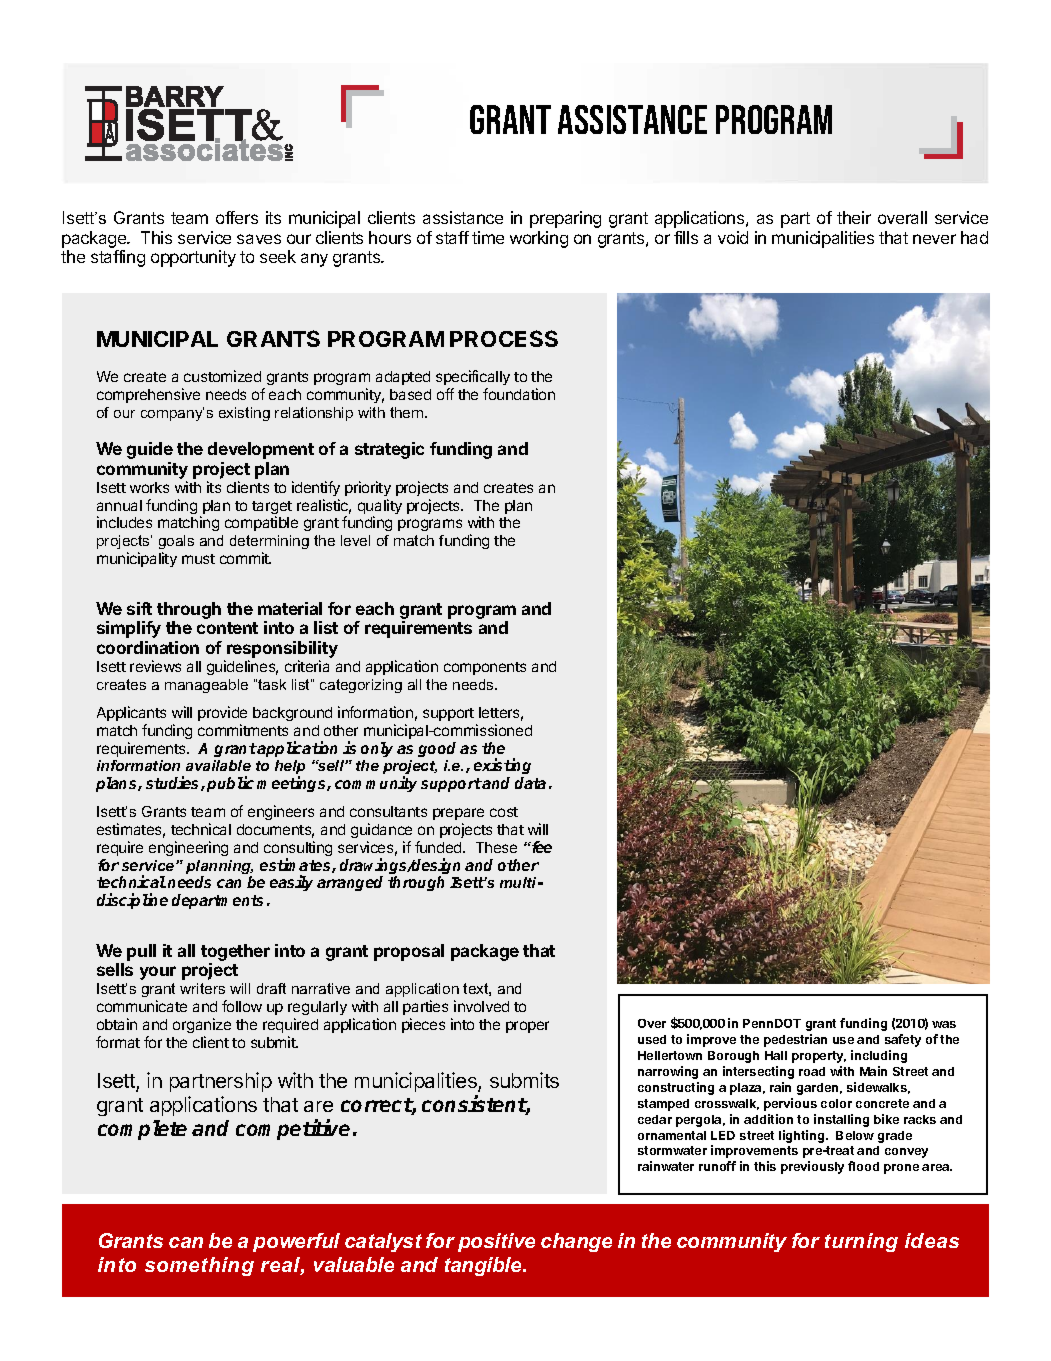  I want to click on opportunity, so click(193, 258).
